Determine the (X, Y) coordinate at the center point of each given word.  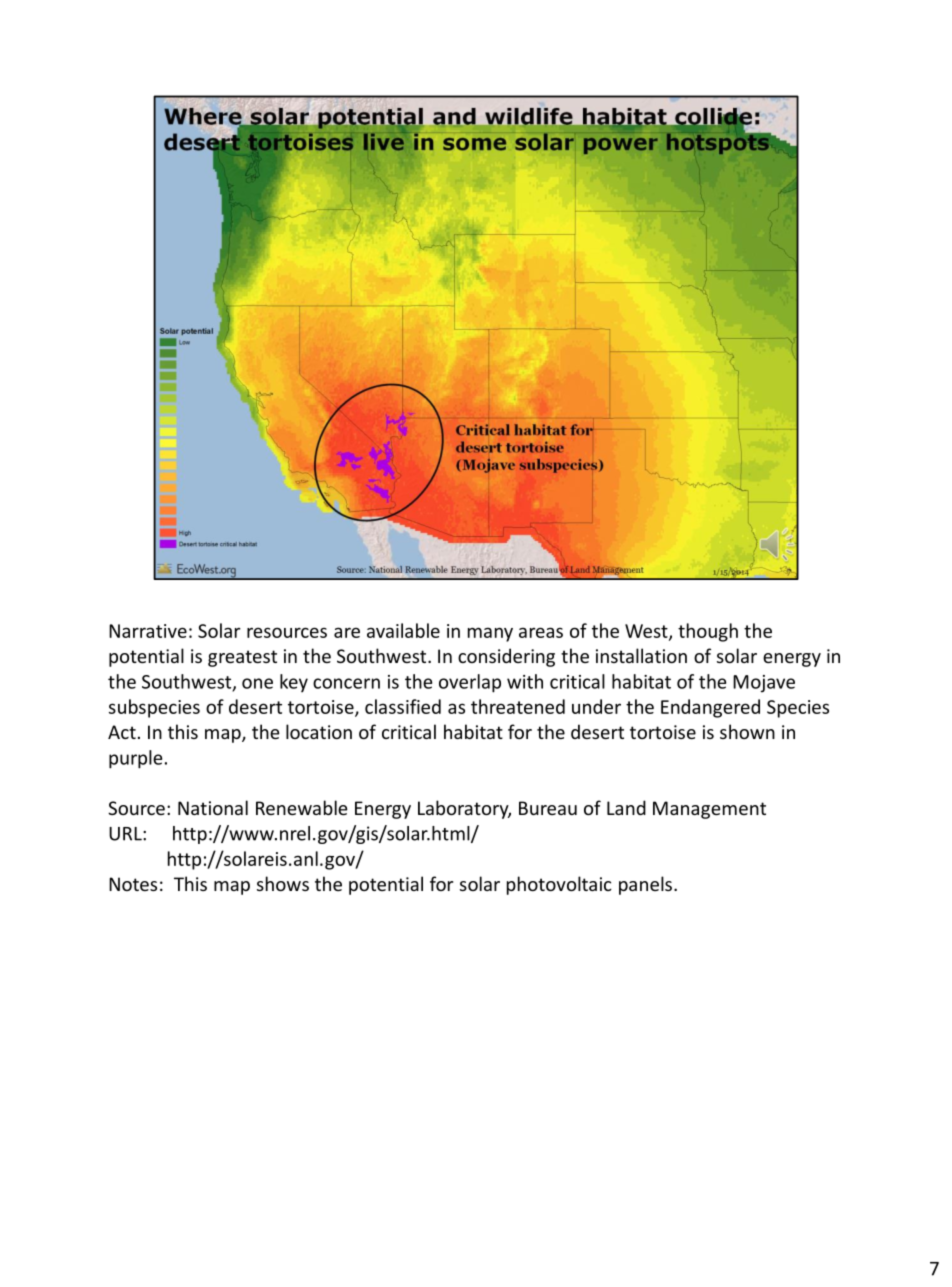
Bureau (548, 808)
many (490, 634)
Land (626, 807)
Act (122, 732)
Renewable (302, 807)
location (319, 731)
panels (645, 885)
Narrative (148, 631)
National (213, 807)
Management (709, 810)
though (708, 632)
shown (747, 731)
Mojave (764, 684)
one (257, 683)
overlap (470, 683)
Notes (133, 884)
